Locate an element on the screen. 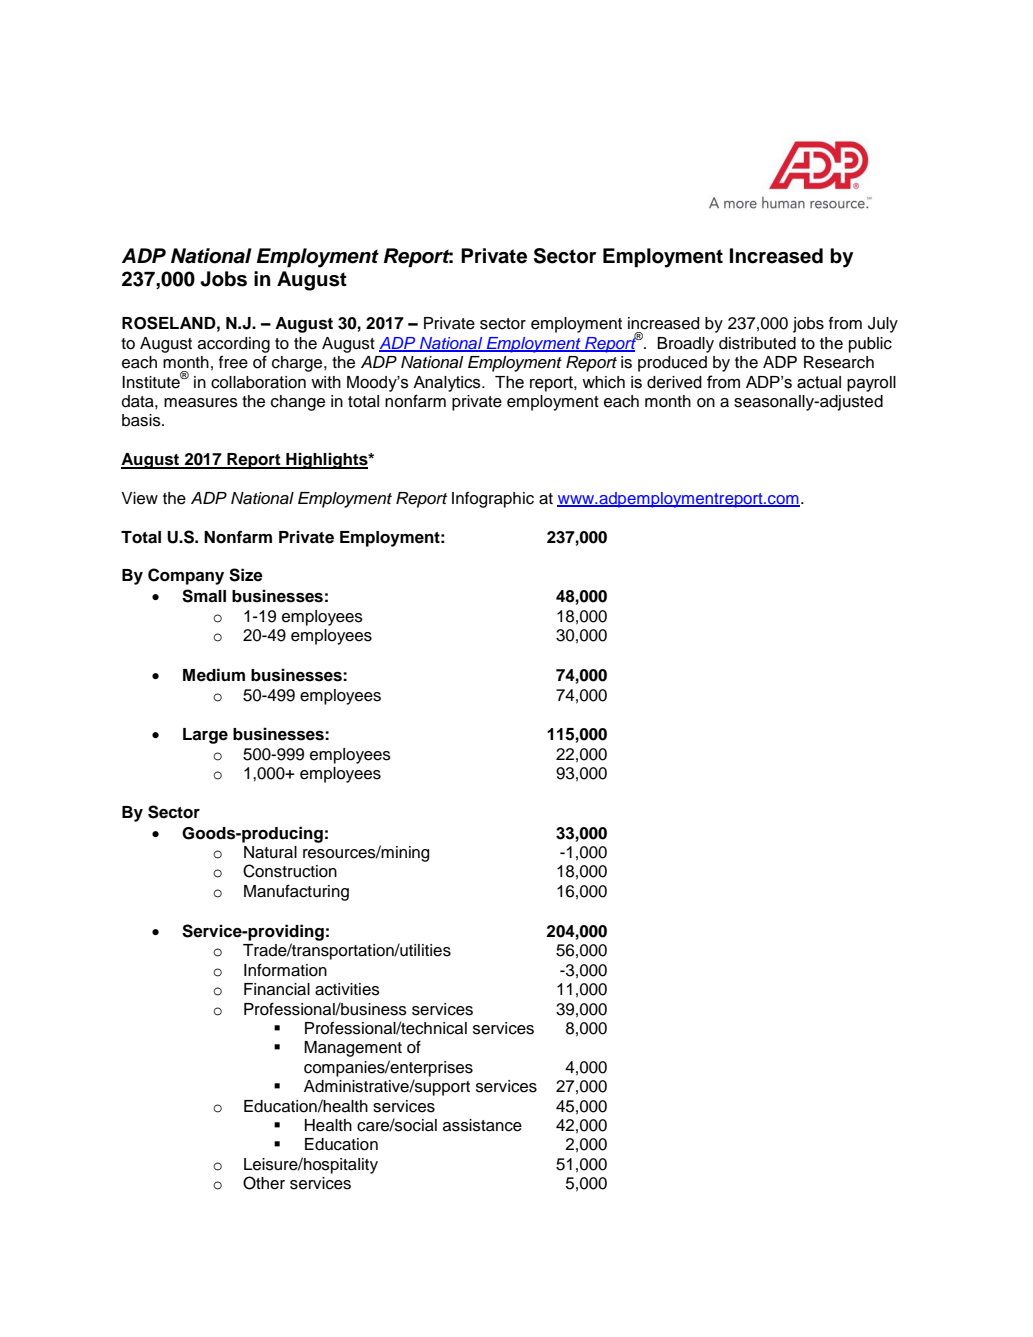 The image size is (1033, 1337). Other is located at coordinates (264, 1183).
